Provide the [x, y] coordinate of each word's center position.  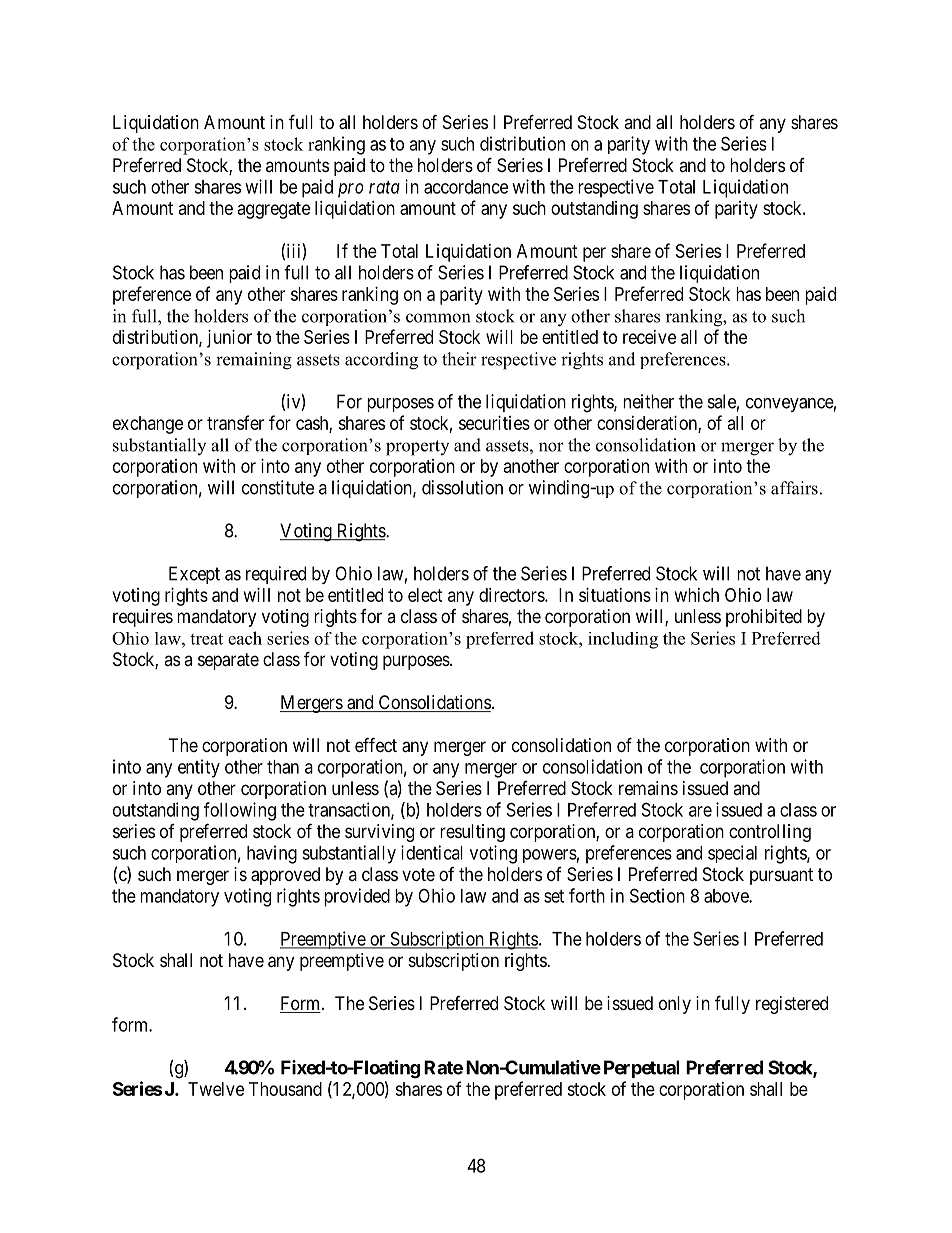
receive [649, 337]
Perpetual [641, 1069]
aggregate [274, 210]
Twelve [216, 1089]
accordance [466, 187]
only [675, 1005]
